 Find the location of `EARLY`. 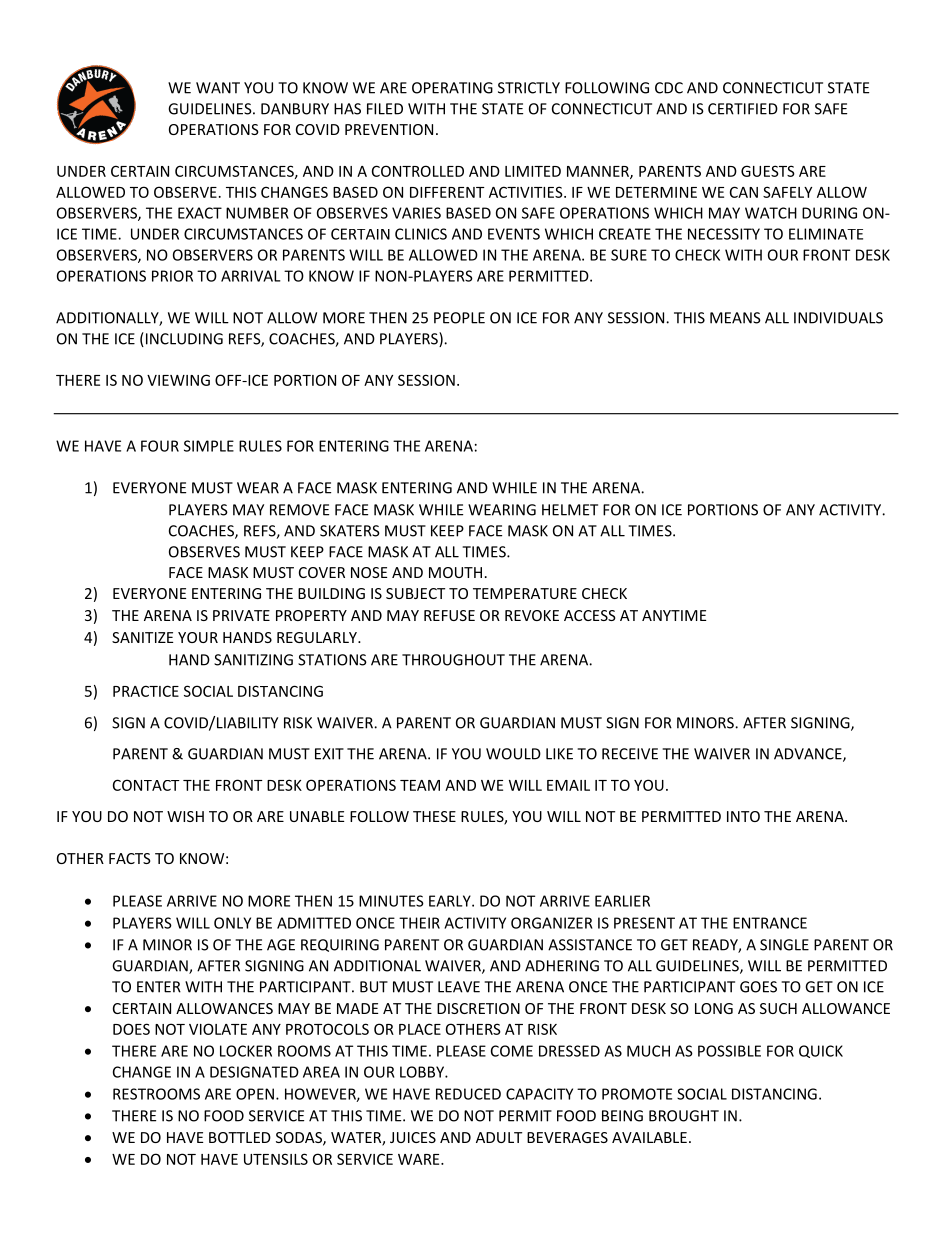

EARLY is located at coordinates (451, 901).
